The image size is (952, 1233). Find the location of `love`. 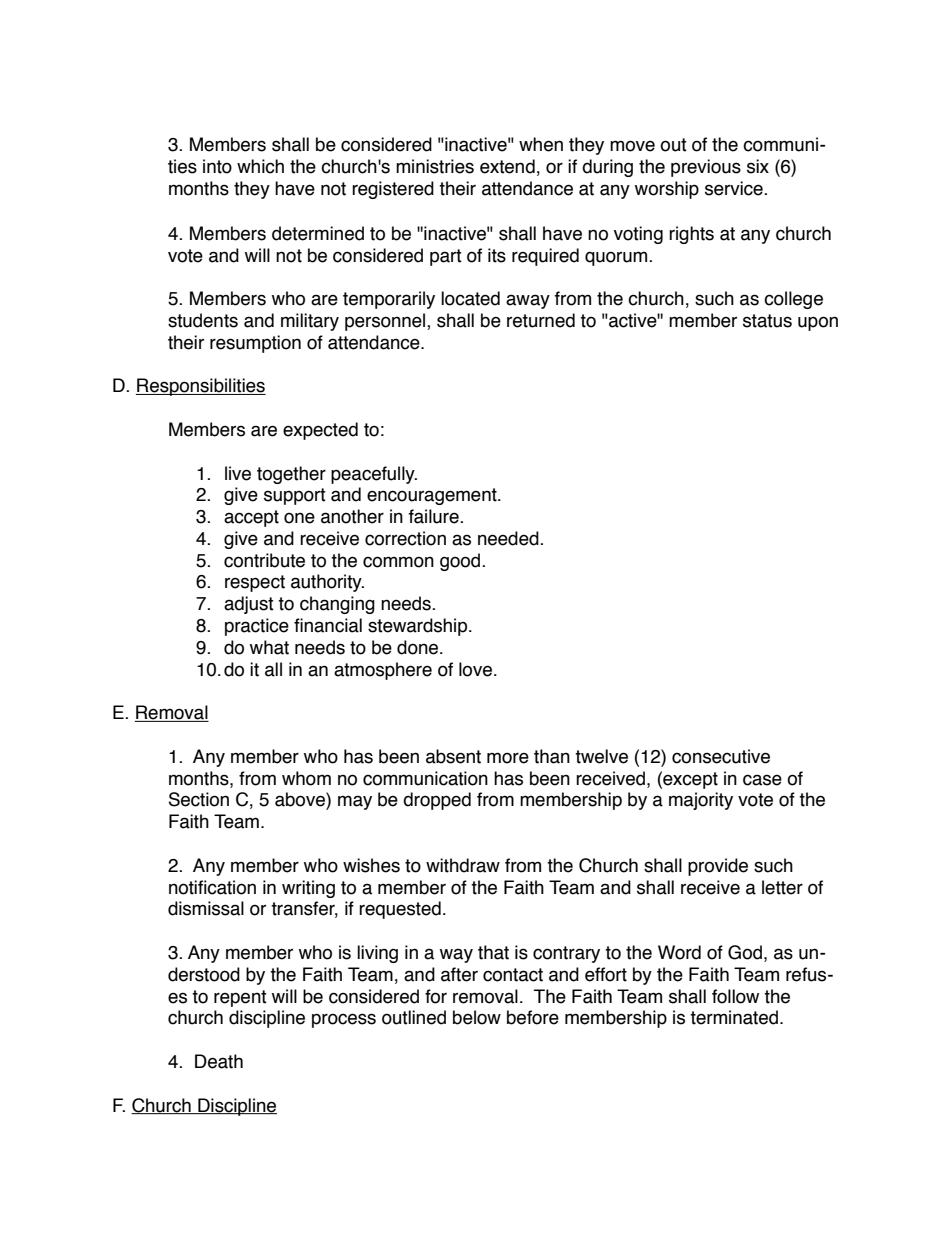

love is located at coordinates (475, 669).
